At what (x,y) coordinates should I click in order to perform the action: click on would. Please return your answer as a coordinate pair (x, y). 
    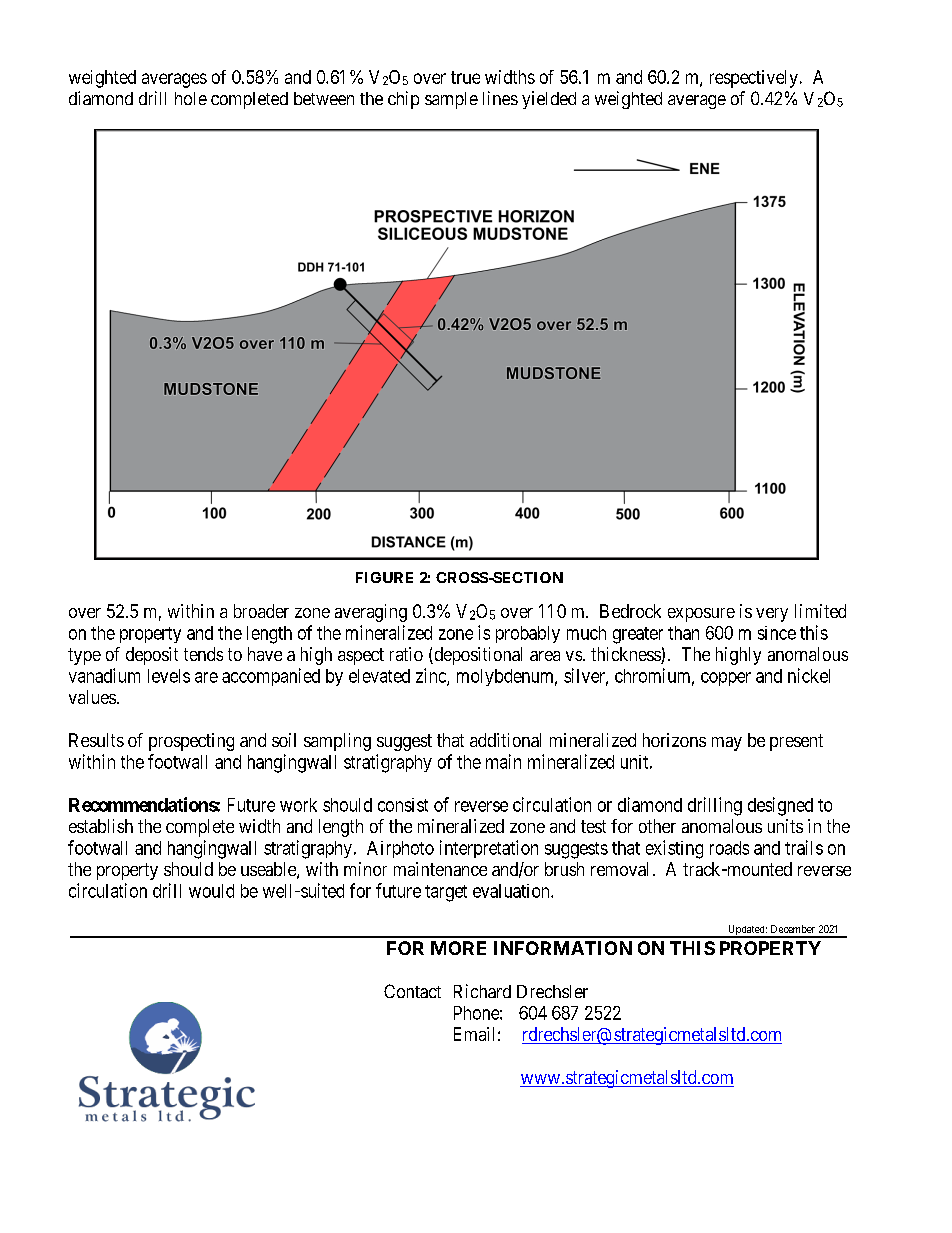
    Looking at the image, I should click on (211, 891).
